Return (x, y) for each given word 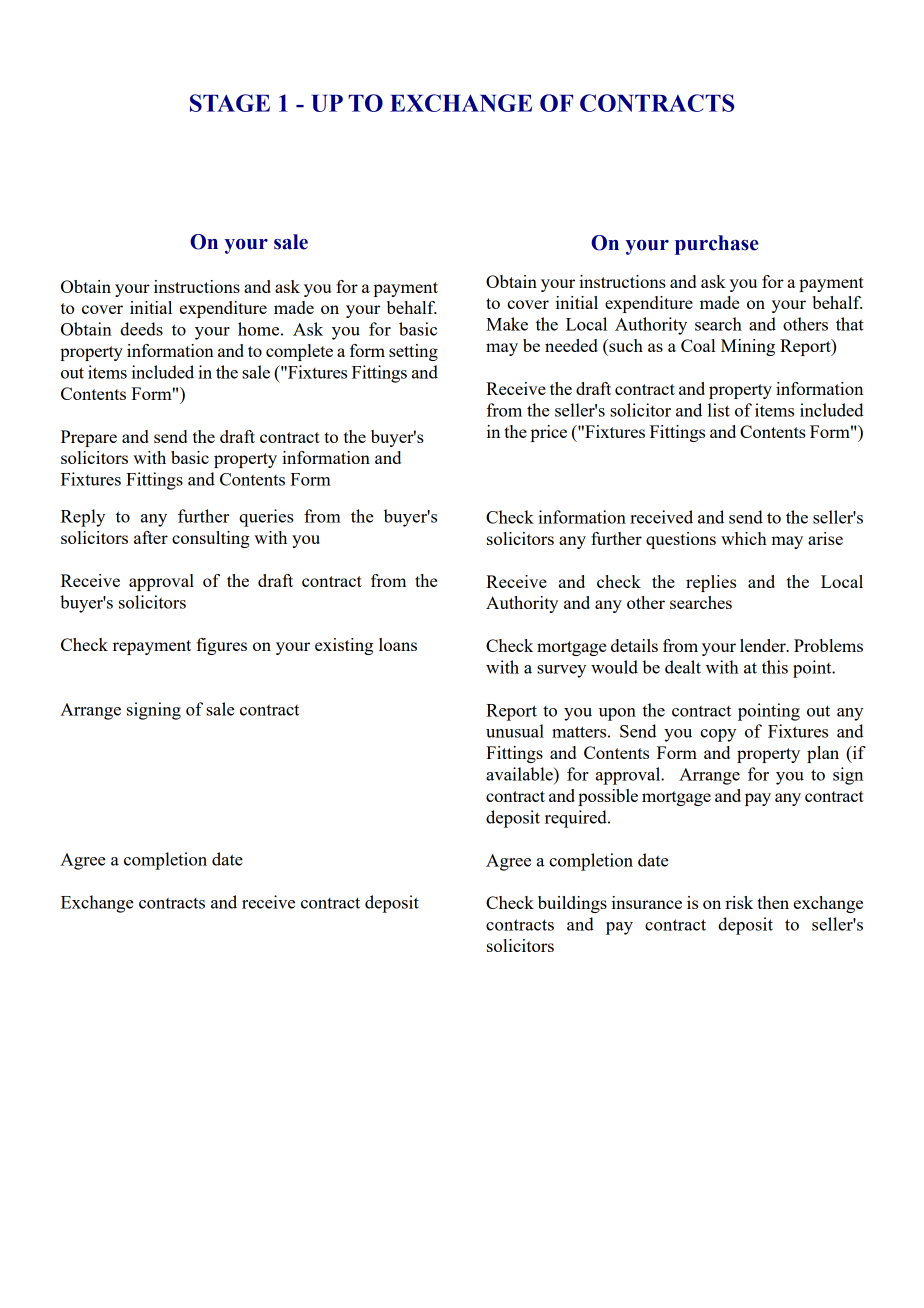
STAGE (230, 103)
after (151, 537)
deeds (141, 329)
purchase (717, 245)
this (775, 667)
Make (507, 324)
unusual (515, 731)
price (549, 433)
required (577, 819)
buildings (572, 904)
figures (221, 646)
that (850, 324)
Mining (748, 347)
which (744, 538)
